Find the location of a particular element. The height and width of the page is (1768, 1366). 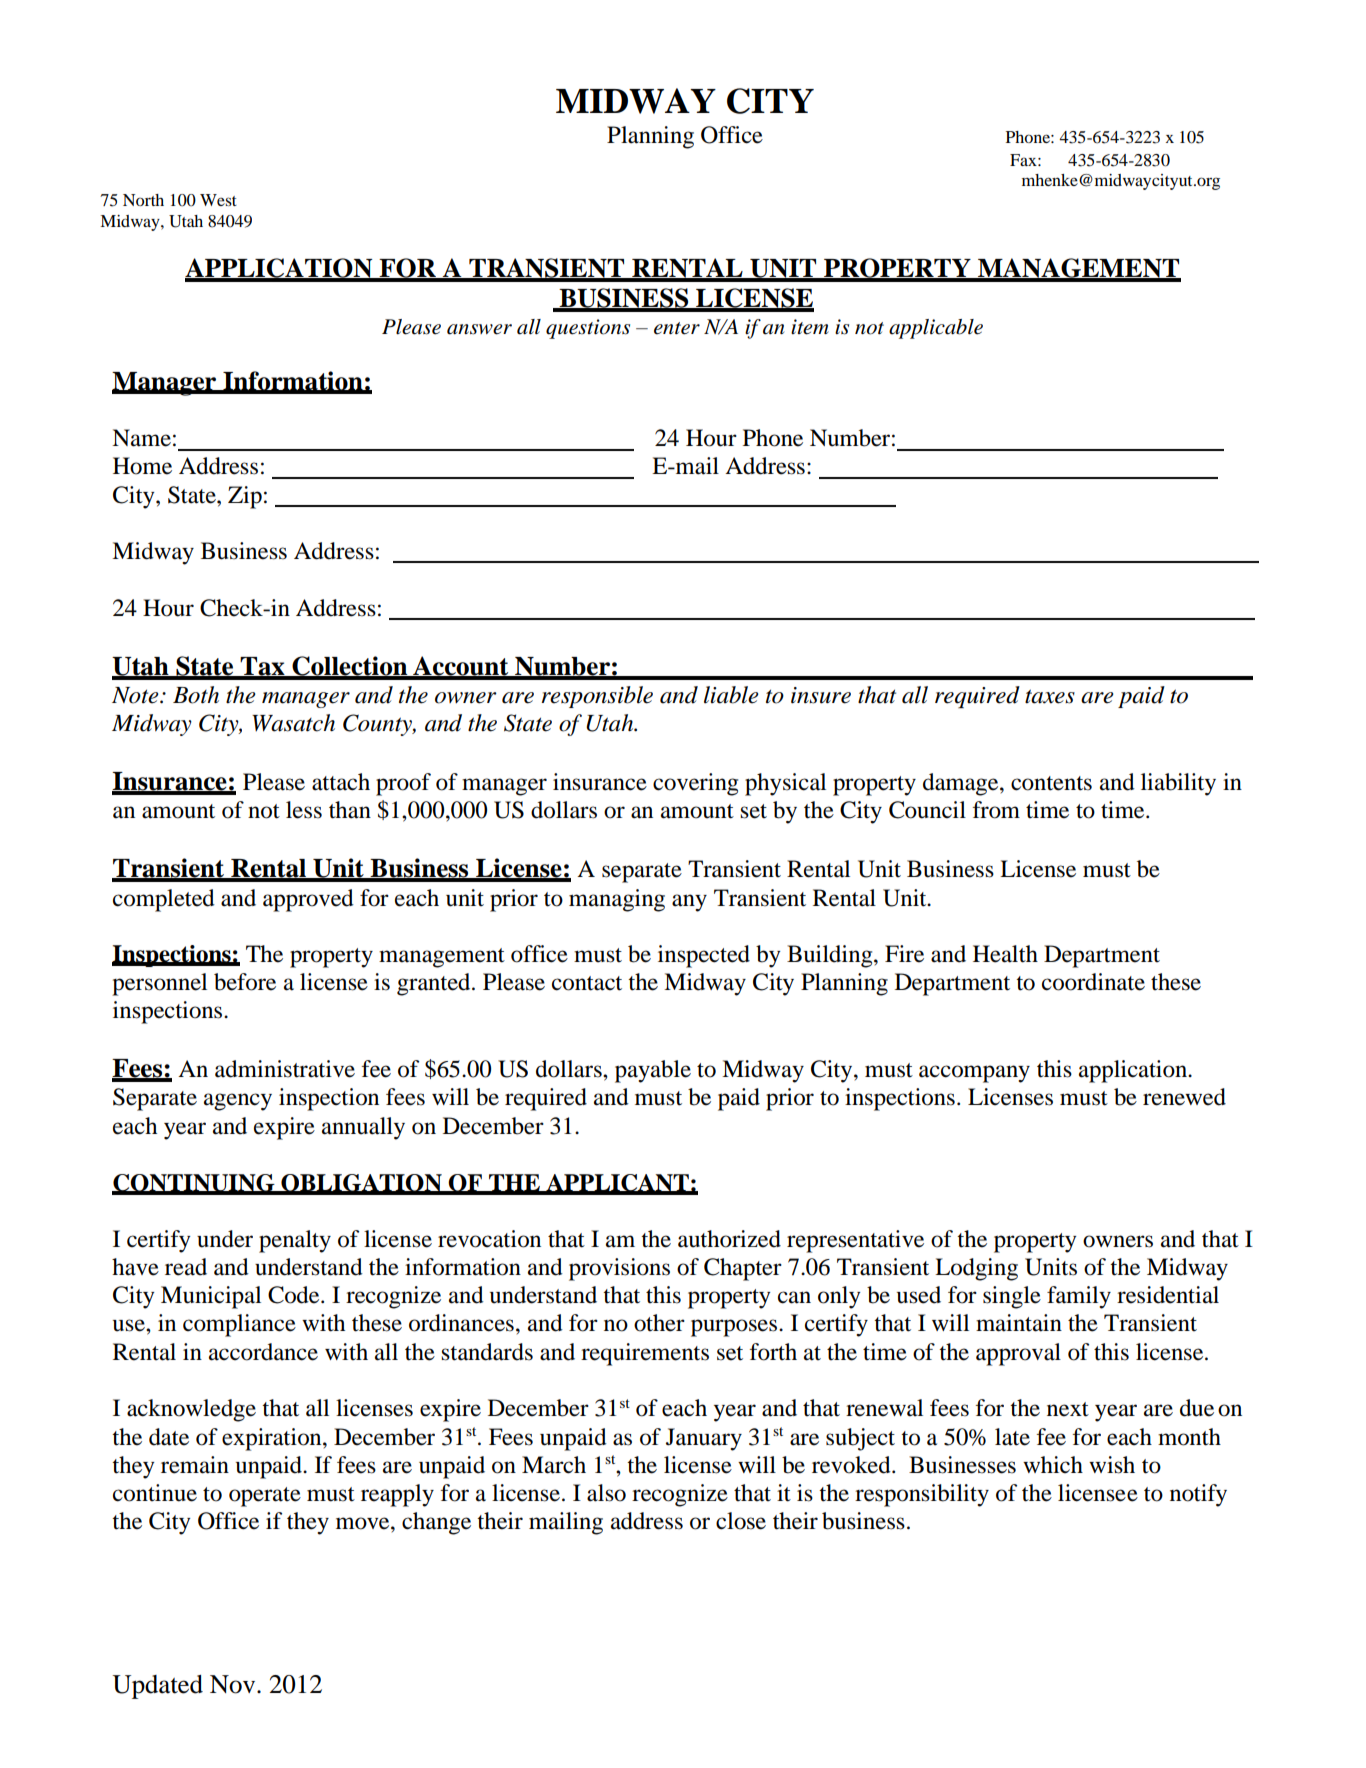

applicable is located at coordinates (936, 329).
